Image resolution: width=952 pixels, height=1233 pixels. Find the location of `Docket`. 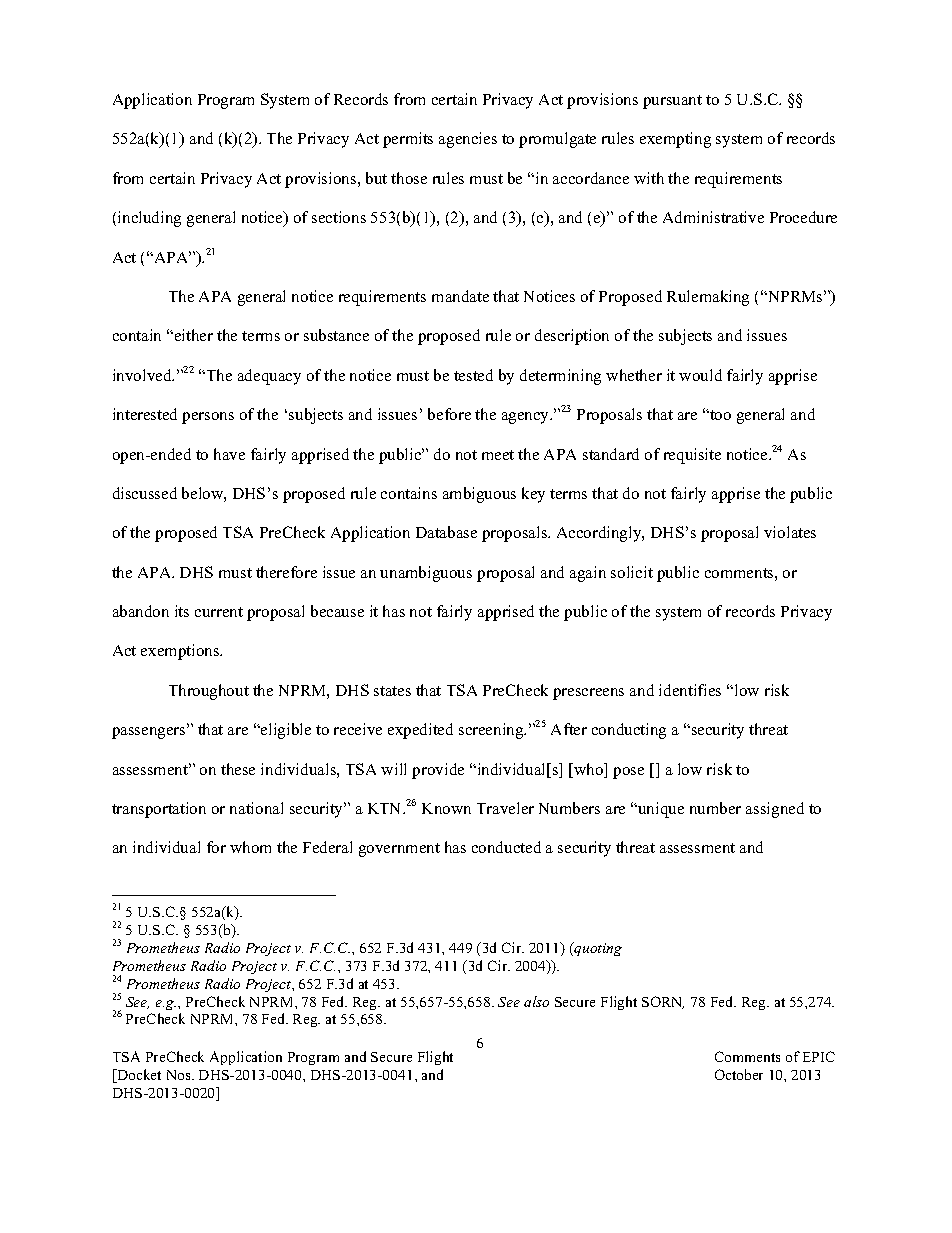

Docket is located at coordinates (138, 1076).
